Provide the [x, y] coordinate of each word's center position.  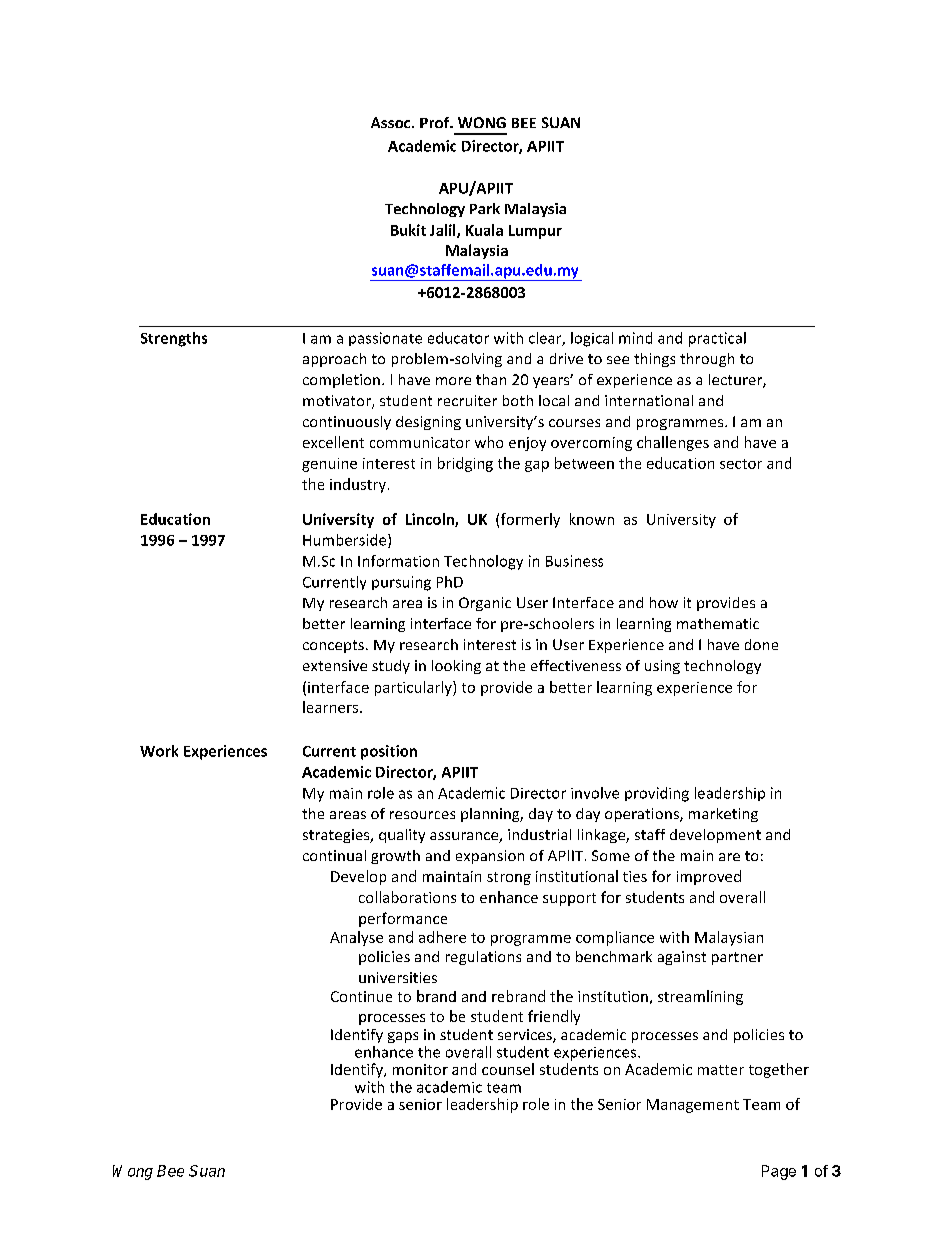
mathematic [718, 623]
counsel [508, 1069]
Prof [436, 122]
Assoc [392, 122]
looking [456, 667]
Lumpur [535, 232]
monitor [420, 1069]
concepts [333, 646]
